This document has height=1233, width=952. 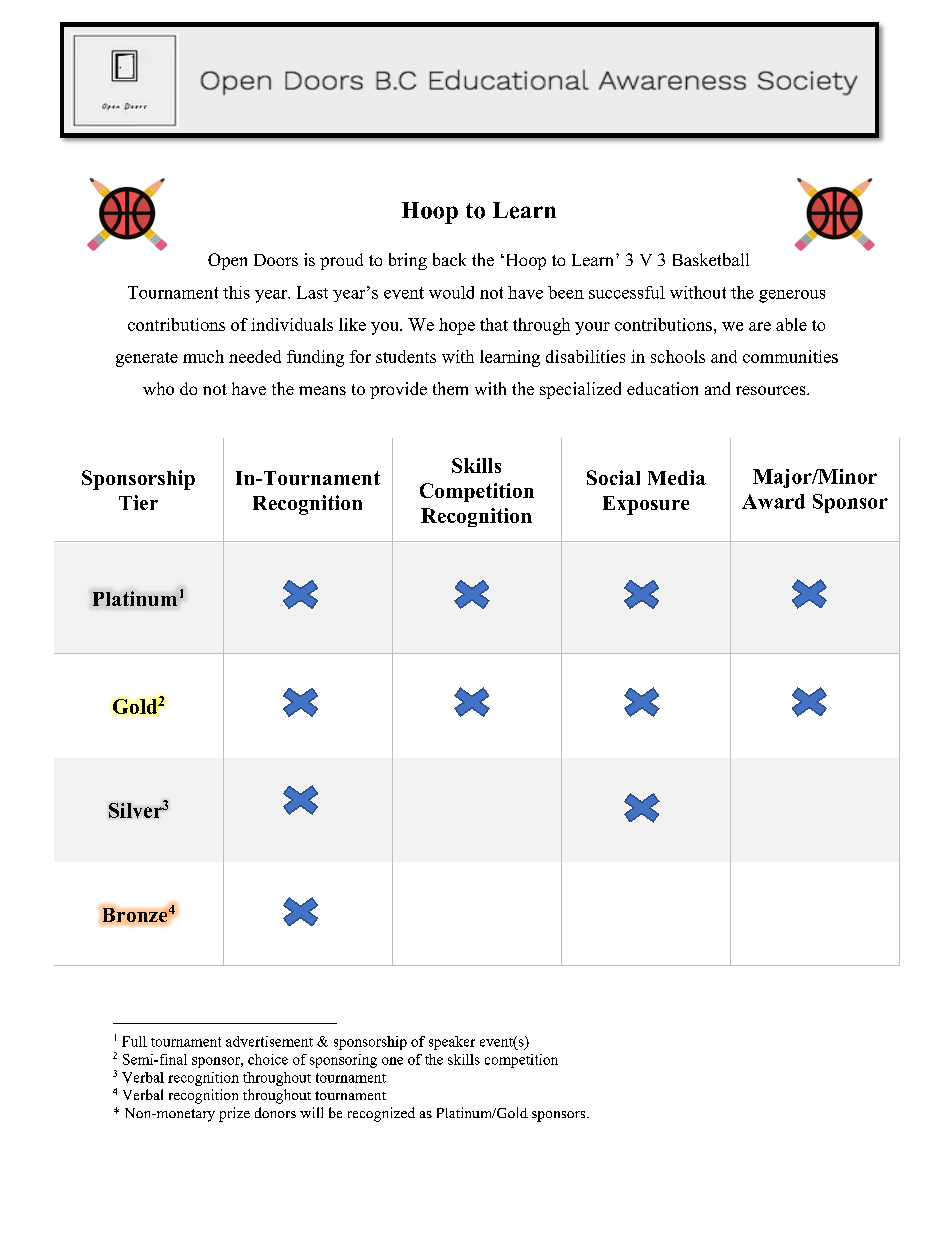 What do you see at coordinates (381, 1114) in the document?
I see `recognized` at bounding box center [381, 1114].
